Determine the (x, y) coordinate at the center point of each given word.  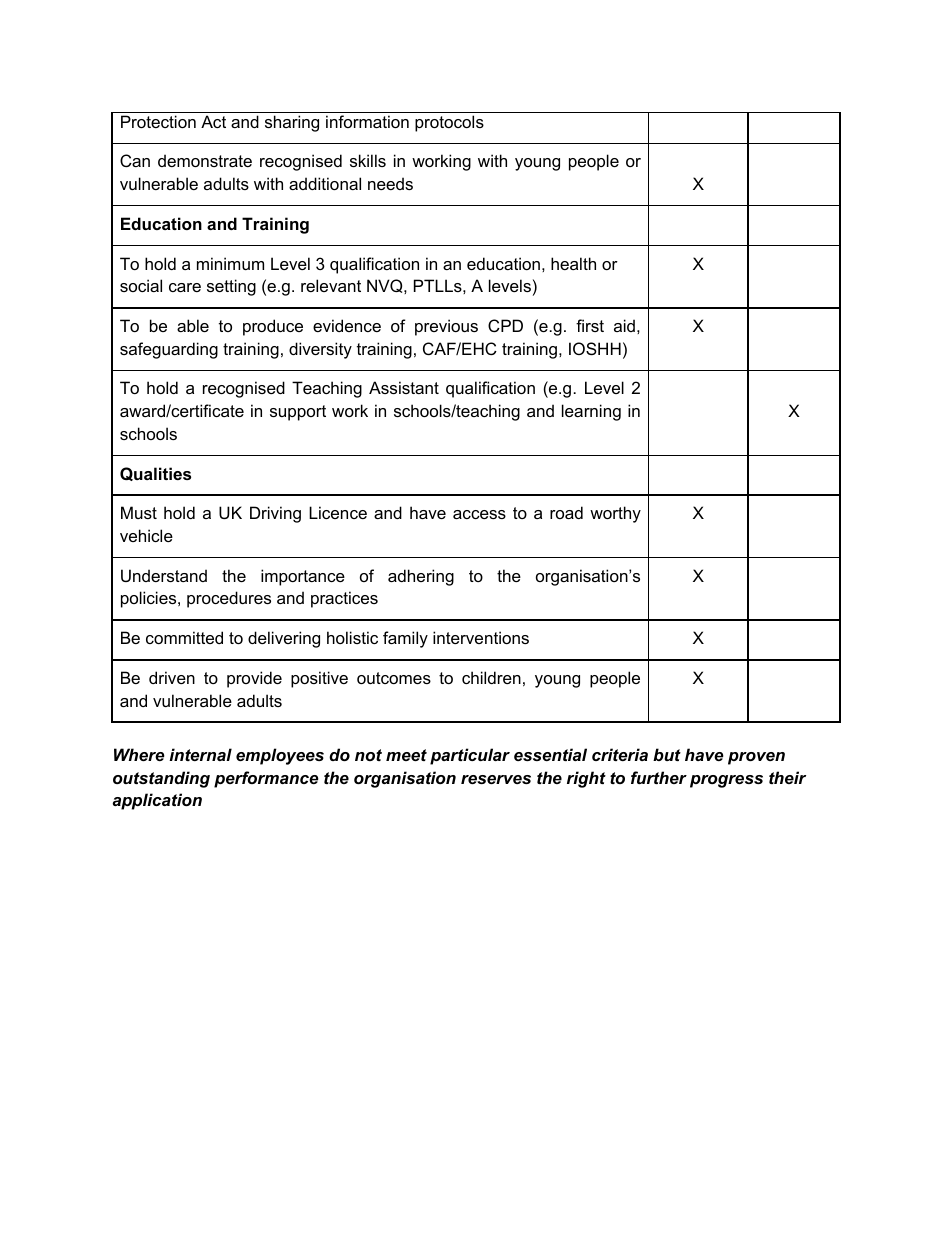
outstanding (161, 779)
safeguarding (169, 350)
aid (624, 325)
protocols (449, 123)
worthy (615, 514)
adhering (421, 577)
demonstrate (205, 160)
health (573, 263)
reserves (496, 779)
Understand (164, 575)
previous (446, 327)
